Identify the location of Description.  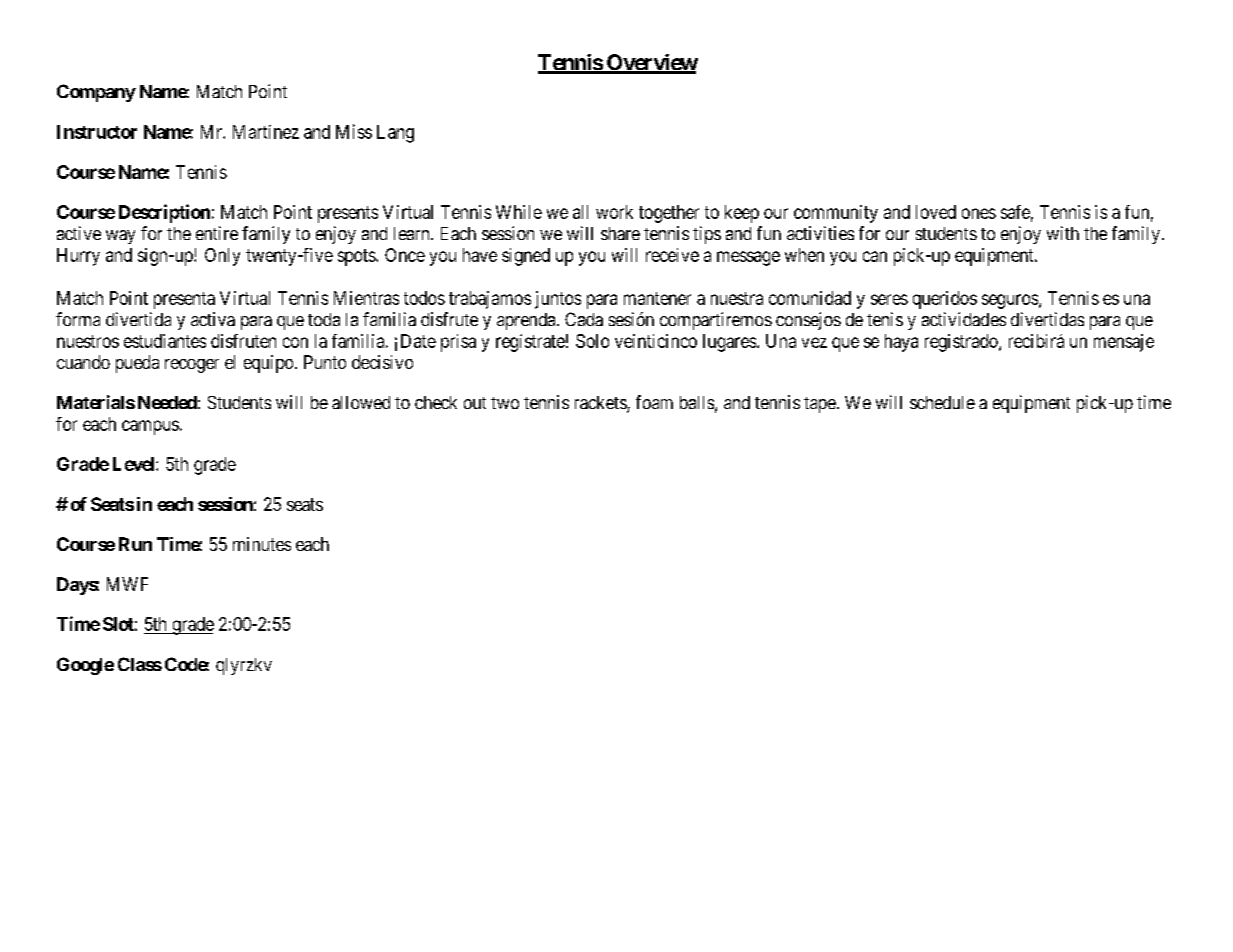
(164, 213).
